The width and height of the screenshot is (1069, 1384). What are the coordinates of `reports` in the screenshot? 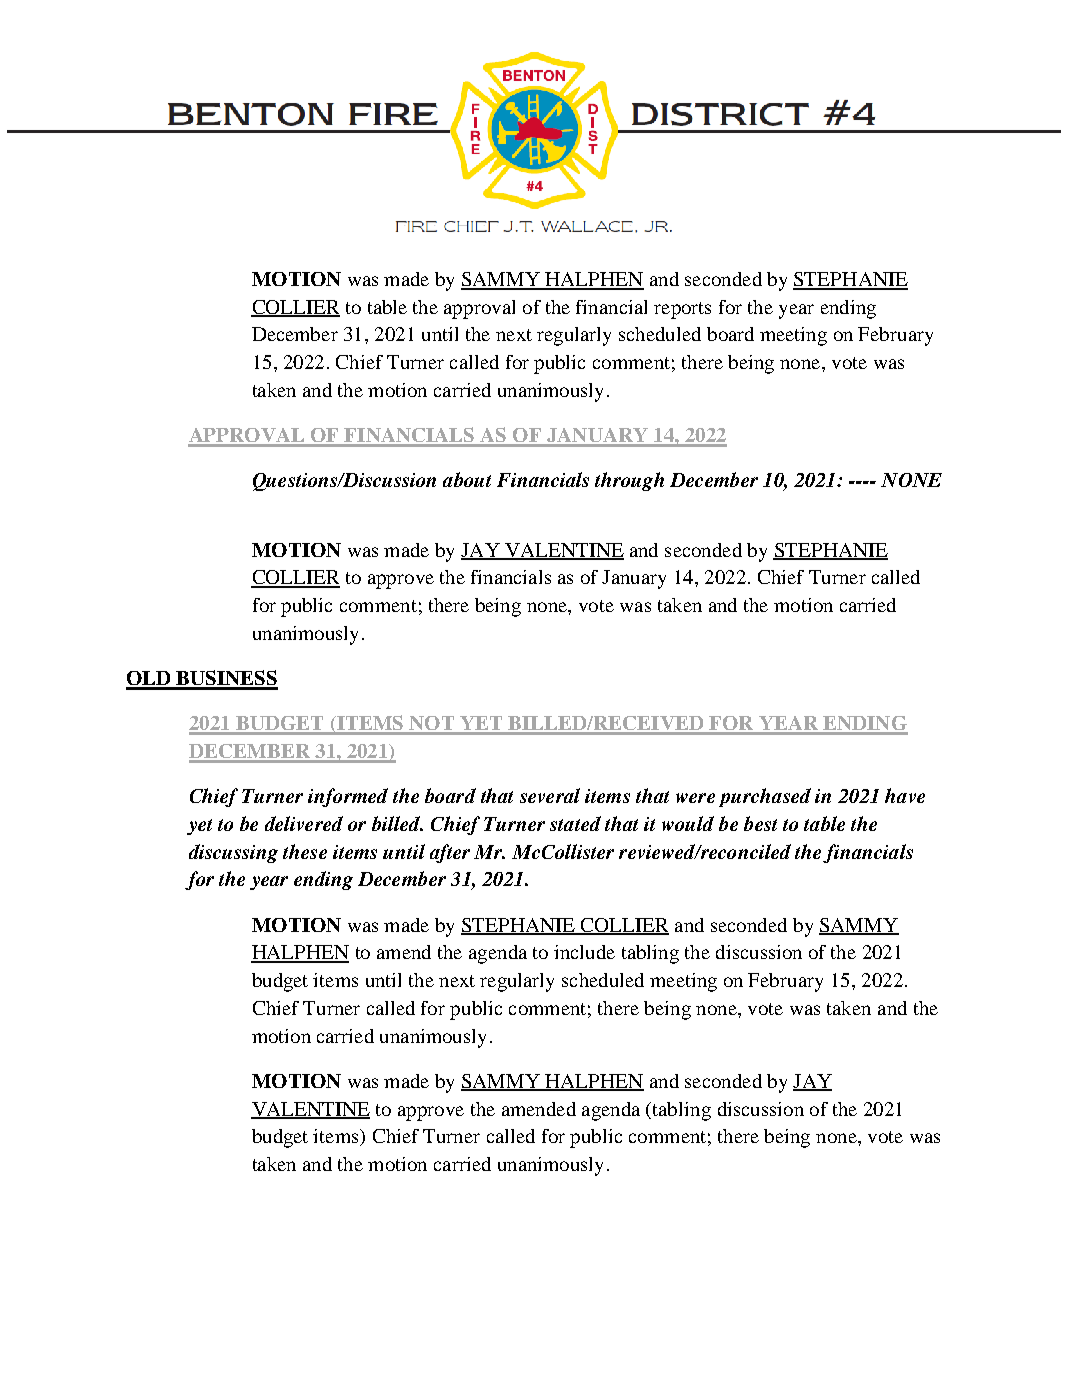 It's located at (682, 310).
